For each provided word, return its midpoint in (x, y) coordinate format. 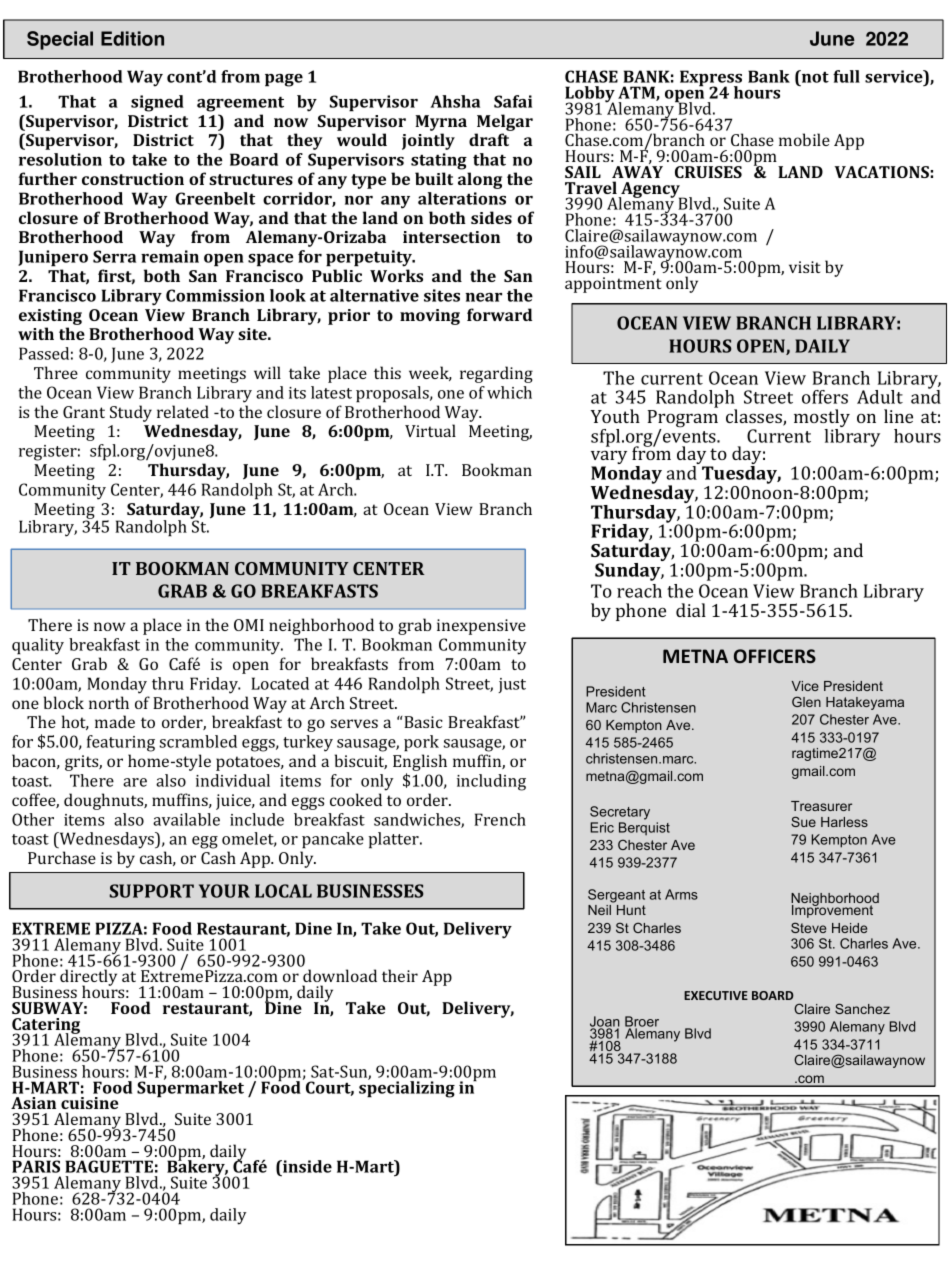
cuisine (89, 1103)
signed (157, 103)
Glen (806, 701)
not (814, 76)
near (483, 297)
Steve (808, 927)
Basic (422, 722)
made (115, 721)
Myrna (441, 123)
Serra (114, 256)
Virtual (430, 430)
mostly (822, 419)
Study (131, 413)
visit (805, 267)
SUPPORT (152, 891)
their (400, 975)
